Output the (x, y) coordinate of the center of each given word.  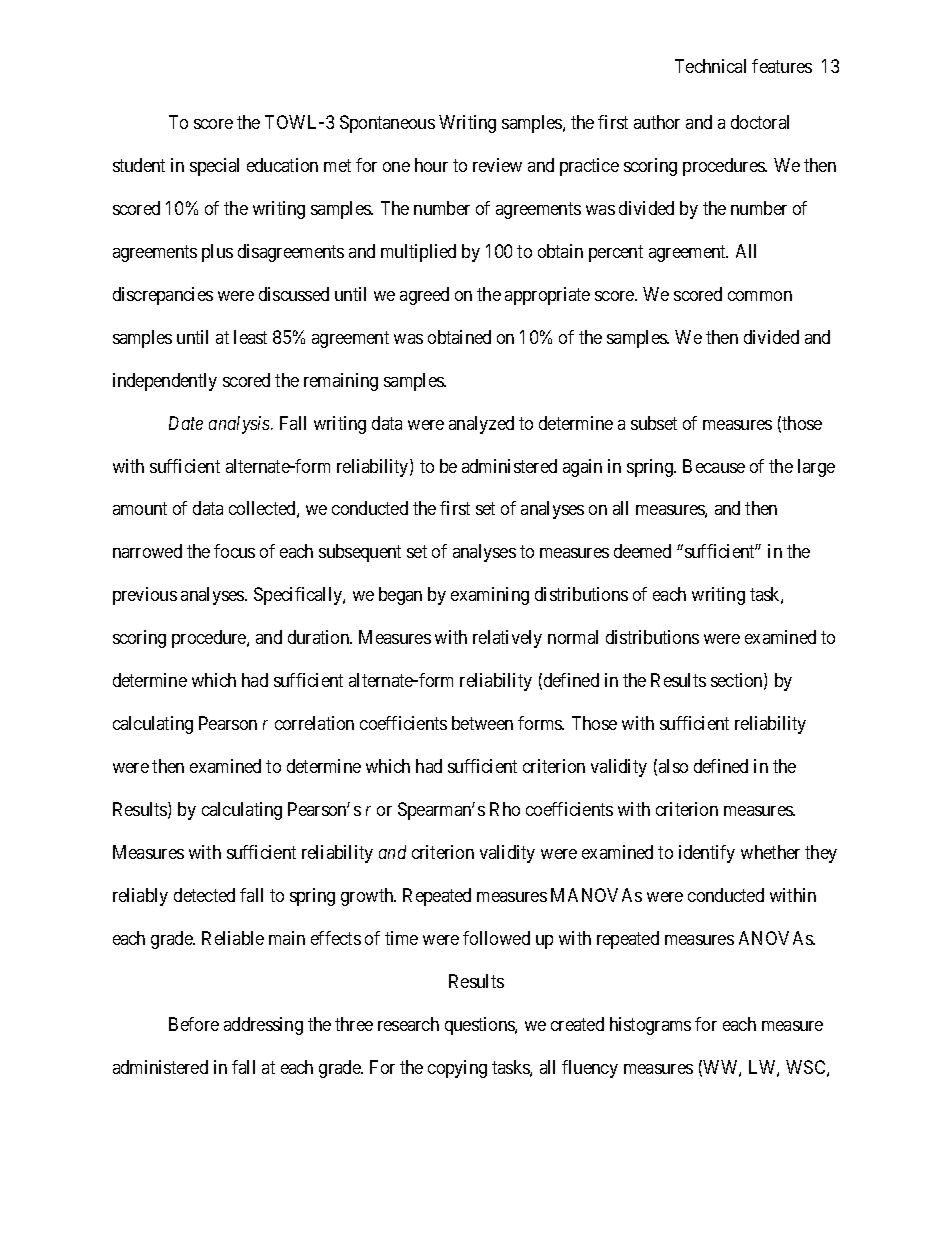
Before (194, 1024)
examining (490, 596)
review (497, 165)
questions (480, 1026)
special (214, 167)
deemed (642, 551)
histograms (650, 1026)
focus (234, 551)
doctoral (760, 122)
